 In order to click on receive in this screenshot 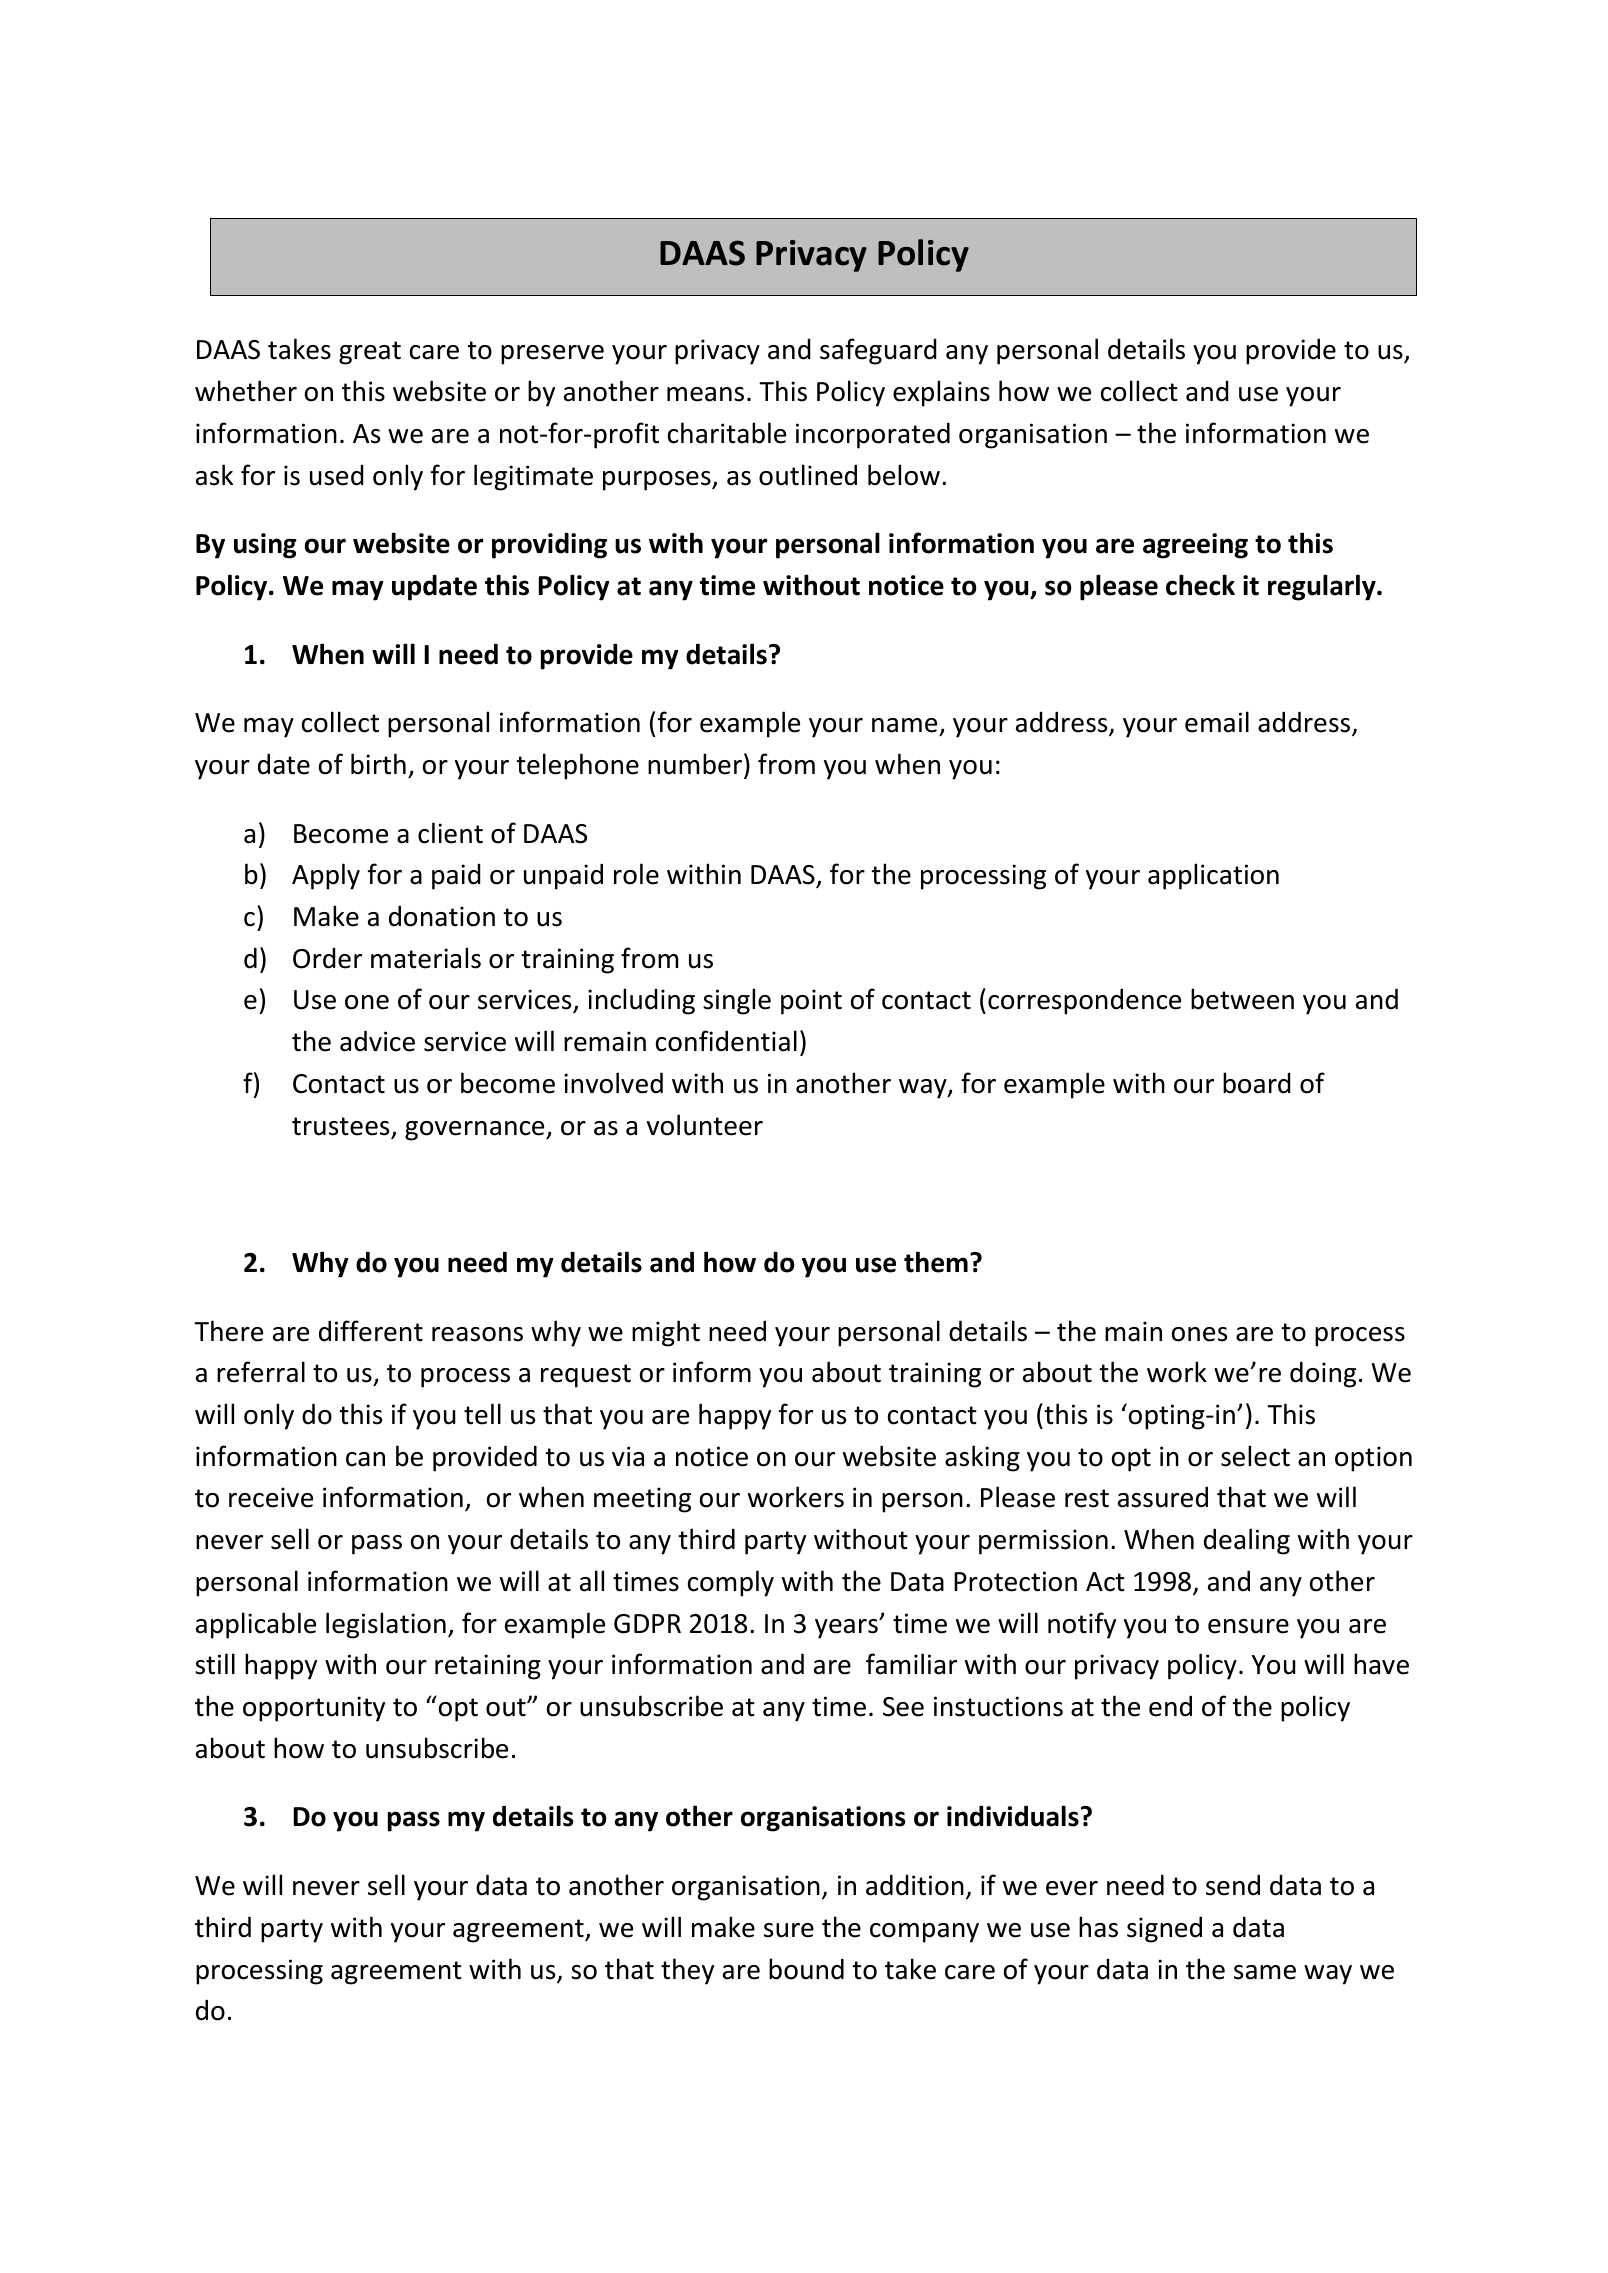, I will do `click(271, 1497)`.
